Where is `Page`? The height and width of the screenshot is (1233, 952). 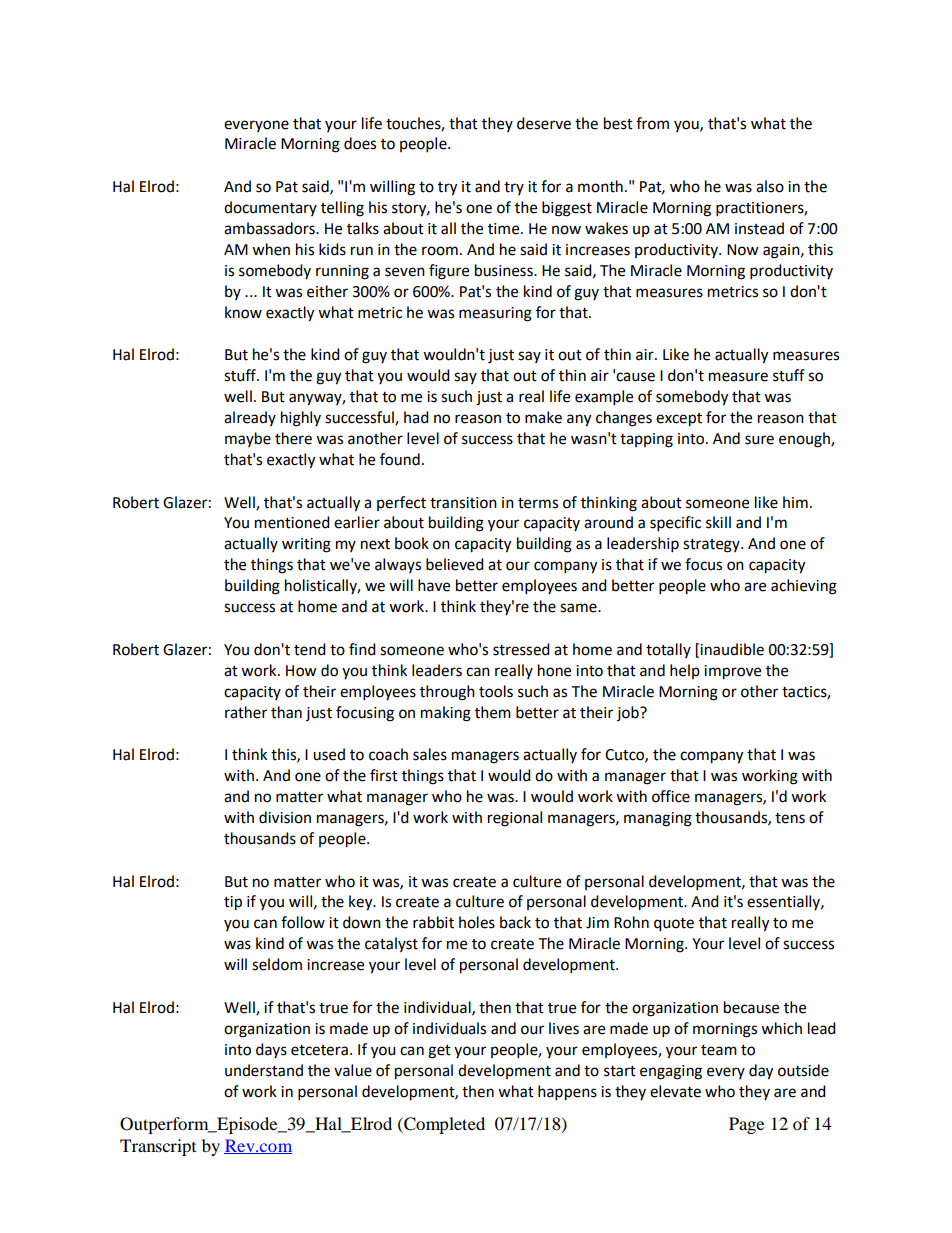
Page is located at coordinates (746, 1125).
